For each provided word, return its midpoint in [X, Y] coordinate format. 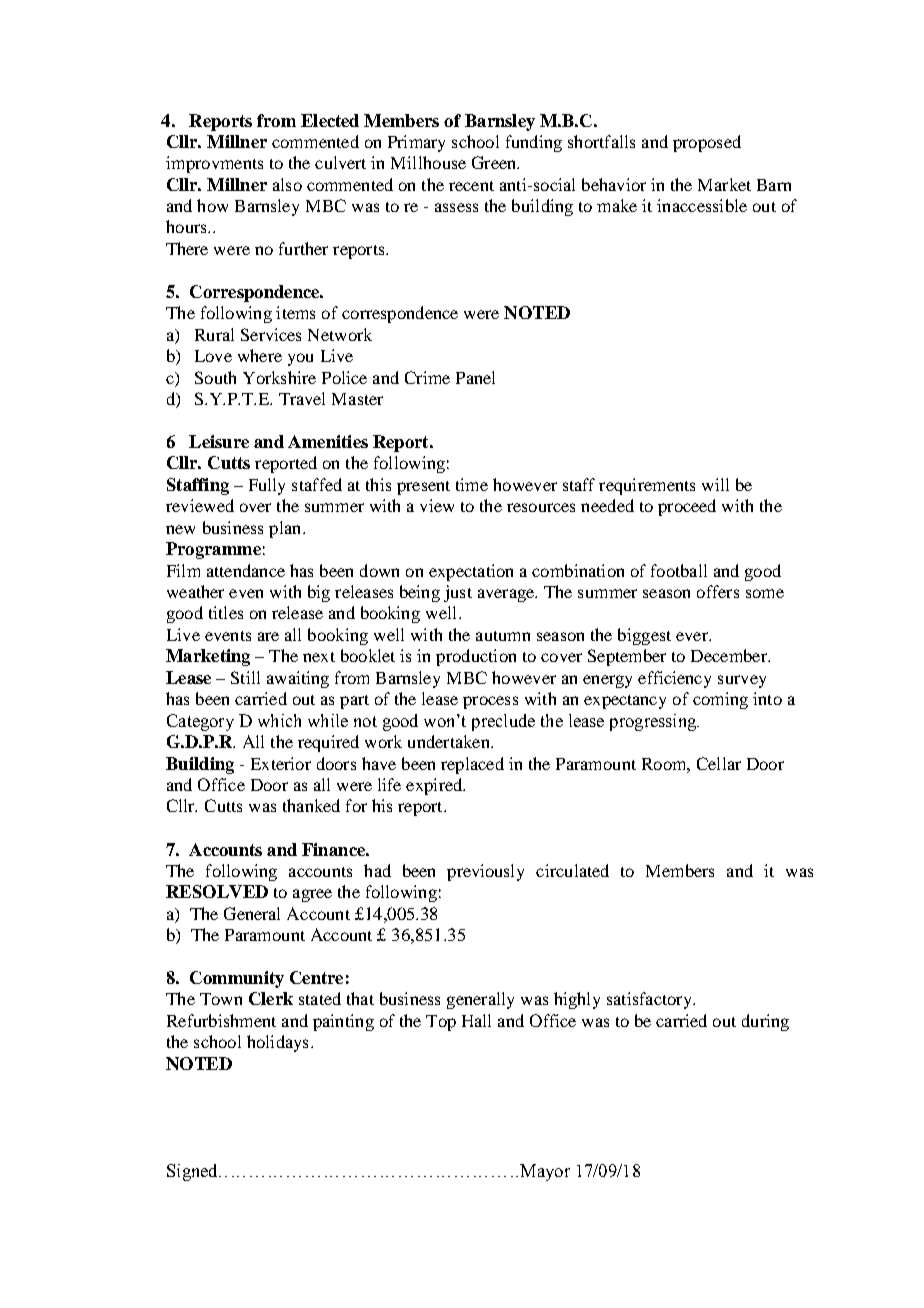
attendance [246, 570]
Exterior [281, 763]
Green [495, 162]
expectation [471, 572]
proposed [707, 143]
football [679, 570]
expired [435, 786]
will [715, 484]
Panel [475, 377]
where [260, 355]
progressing [654, 722]
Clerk [271, 998]
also [287, 184]
